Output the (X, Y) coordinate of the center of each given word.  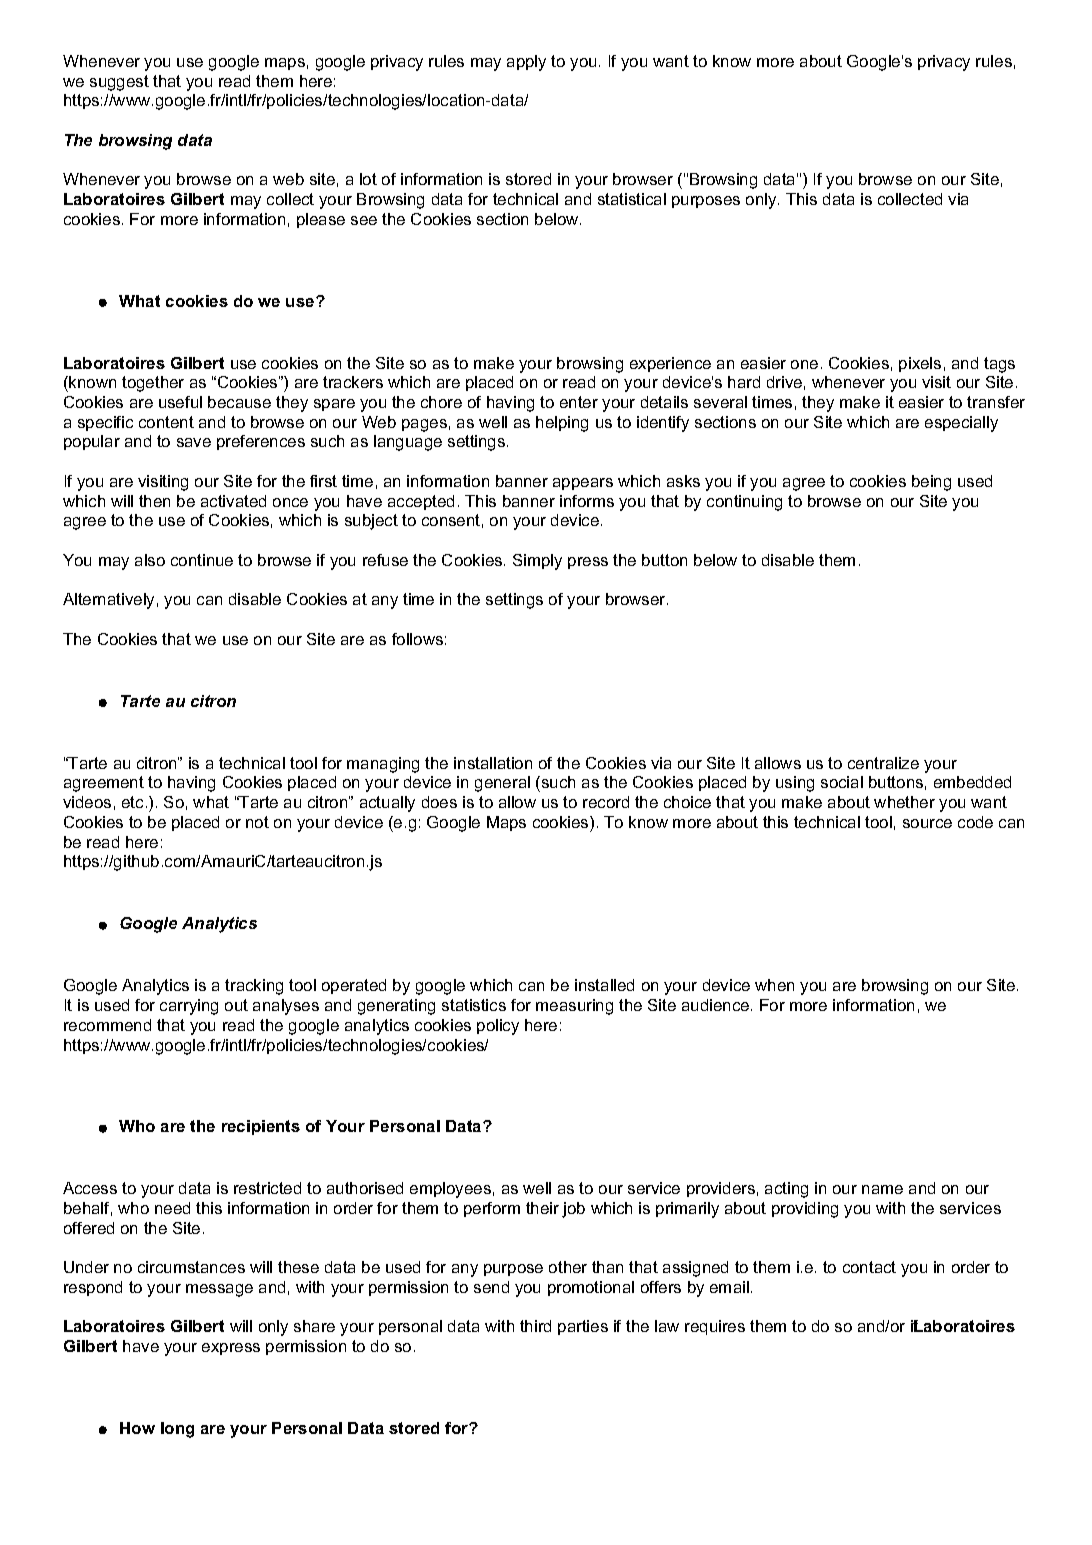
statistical (632, 199)
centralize (883, 763)
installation (493, 763)
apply (526, 63)
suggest (119, 83)
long (177, 1430)
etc (132, 802)
